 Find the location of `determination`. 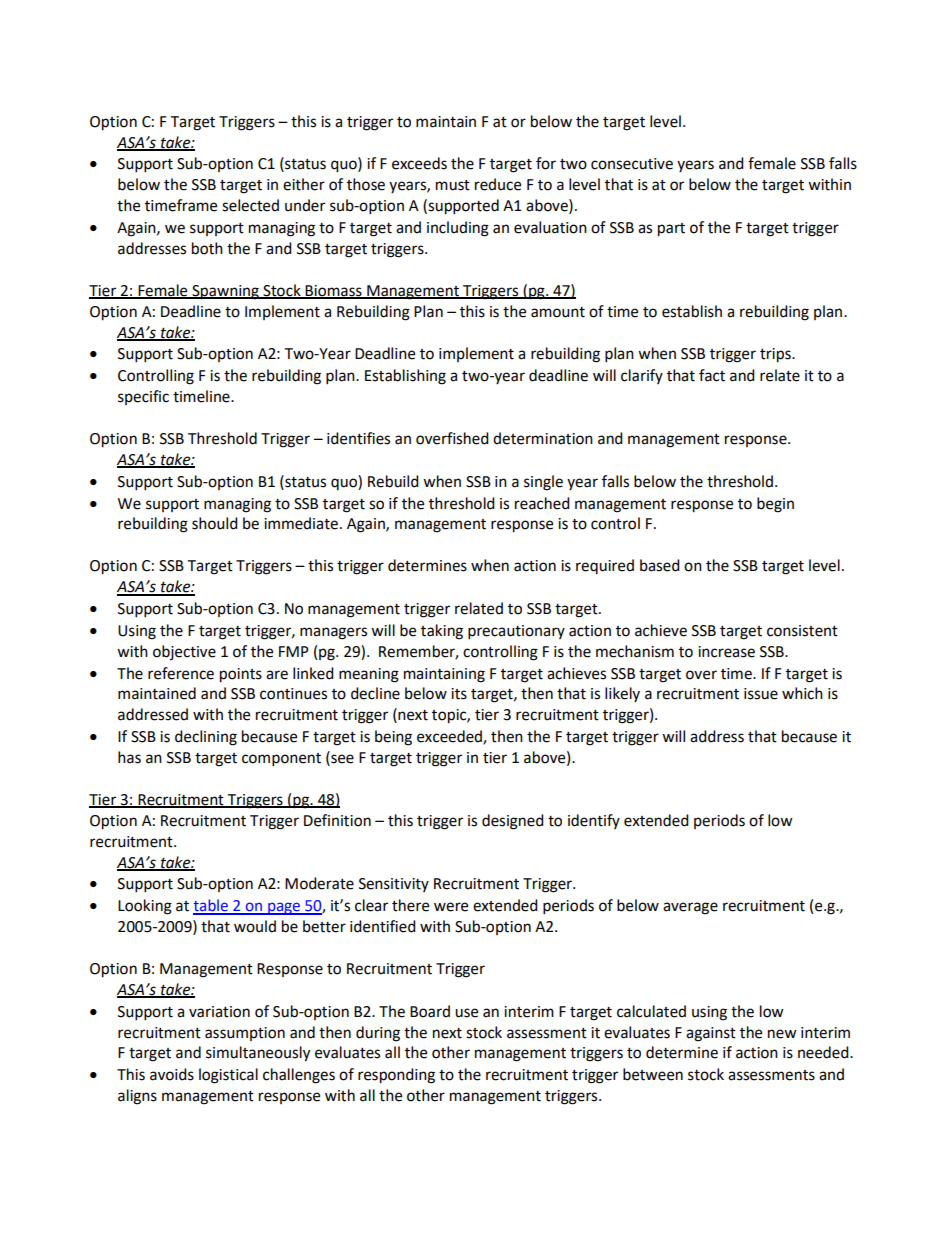

determination is located at coordinates (543, 438).
